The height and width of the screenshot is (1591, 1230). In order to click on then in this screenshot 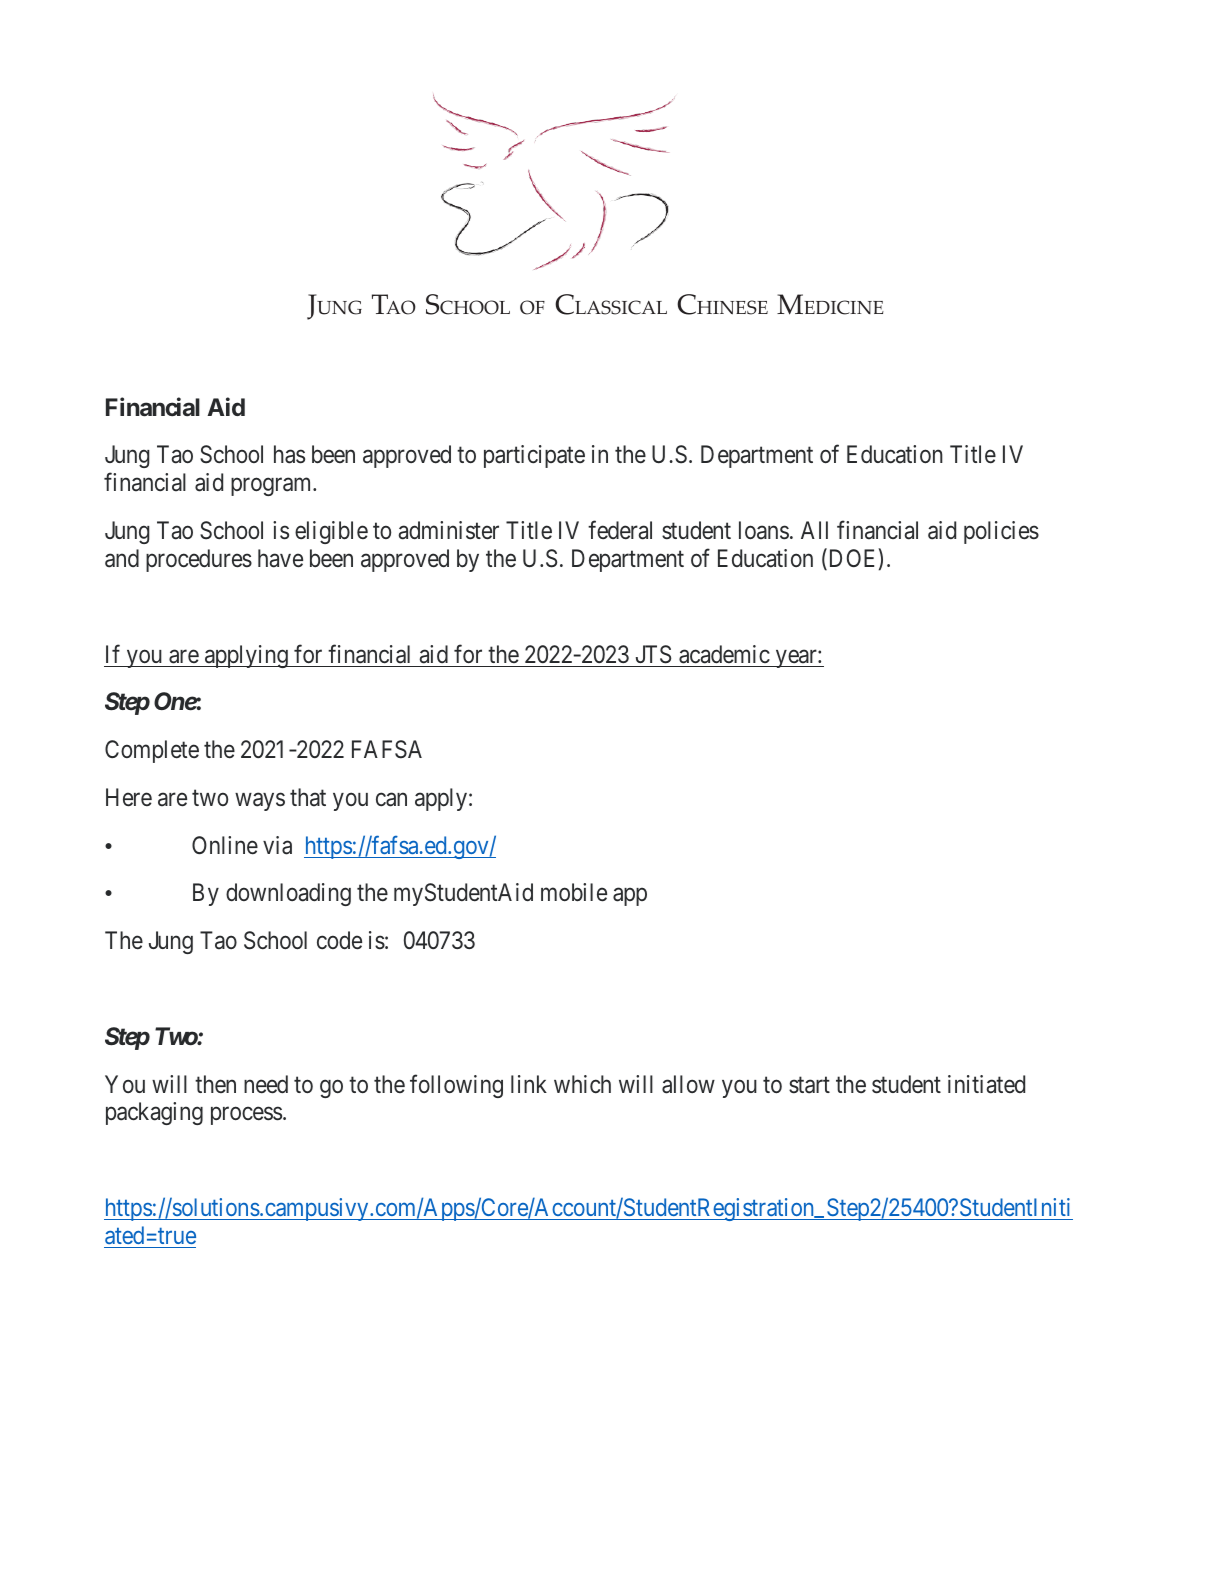, I will do `click(215, 1084)`.
